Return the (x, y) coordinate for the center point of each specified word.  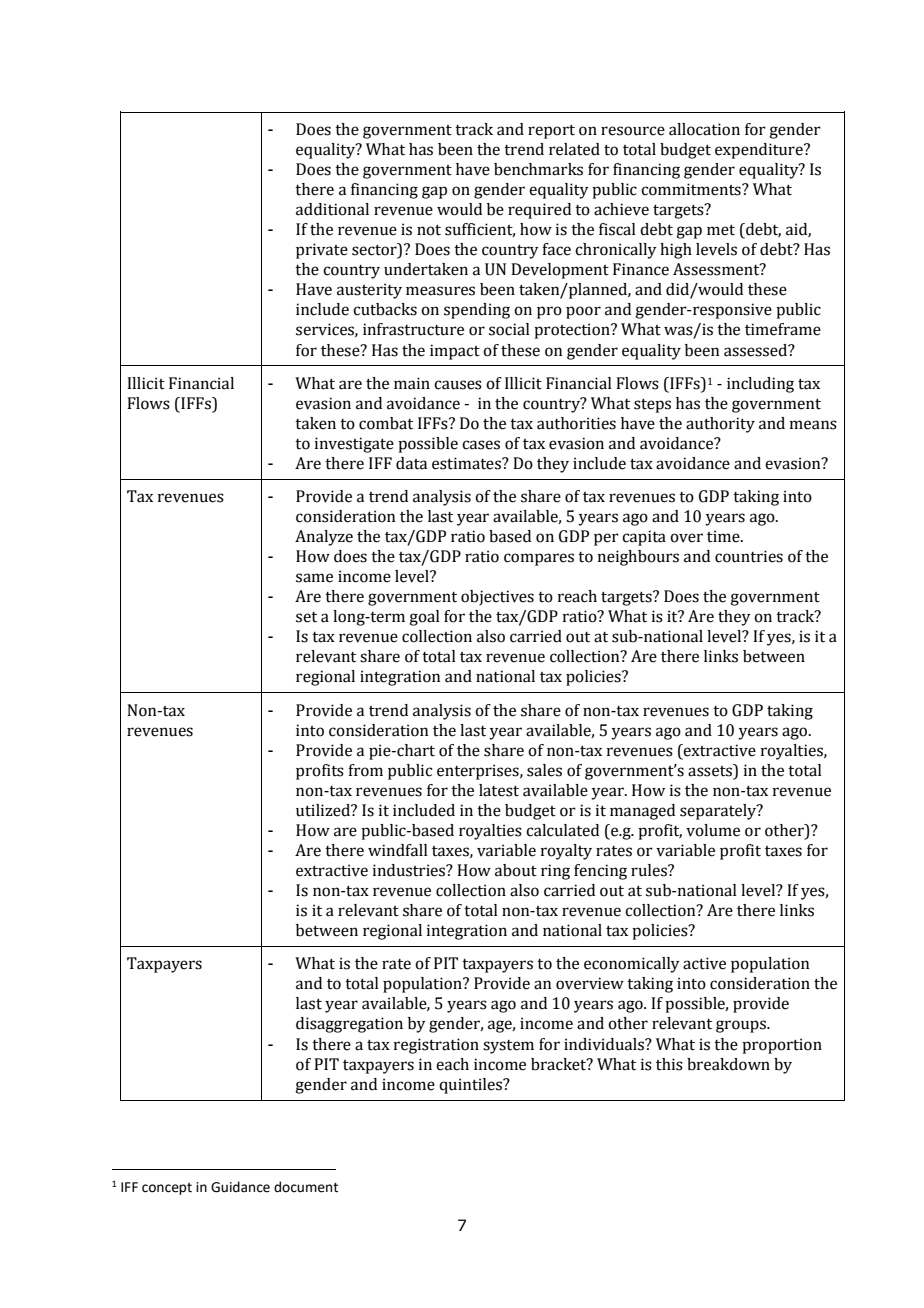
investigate (354, 445)
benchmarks (538, 169)
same (314, 578)
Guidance (240, 1187)
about (516, 870)
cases (481, 445)
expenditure (760, 151)
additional (332, 209)
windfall (398, 850)
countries (749, 556)
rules (650, 870)
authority (720, 425)
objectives (497, 598)
